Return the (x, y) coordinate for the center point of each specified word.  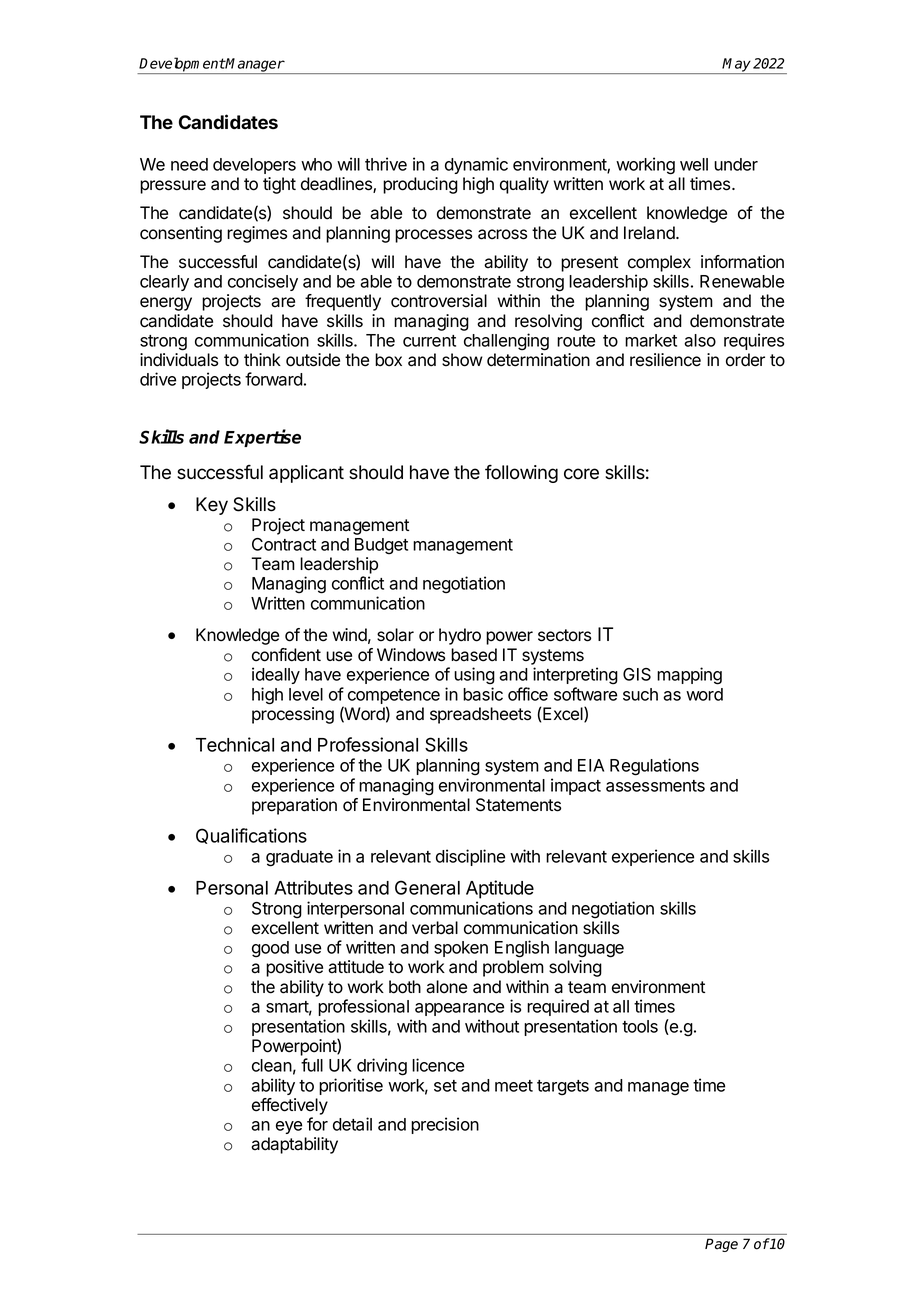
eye (289, 1127)
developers (254, 166)
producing (420, 185)
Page (721, 1245)
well (694, 164)
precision (445, 1125)
